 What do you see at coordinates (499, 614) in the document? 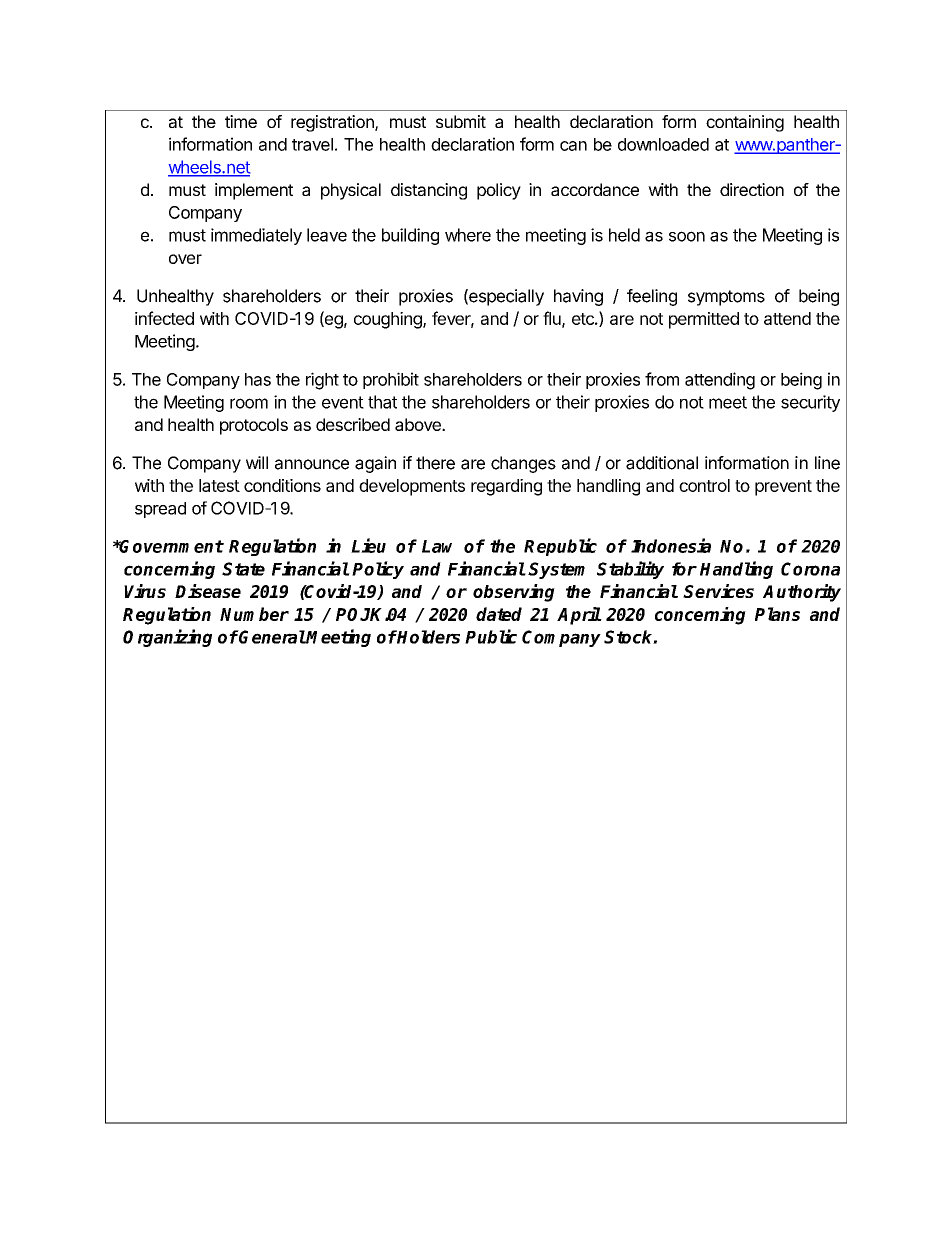
I see `dated` at bounding box center [499, 614].
